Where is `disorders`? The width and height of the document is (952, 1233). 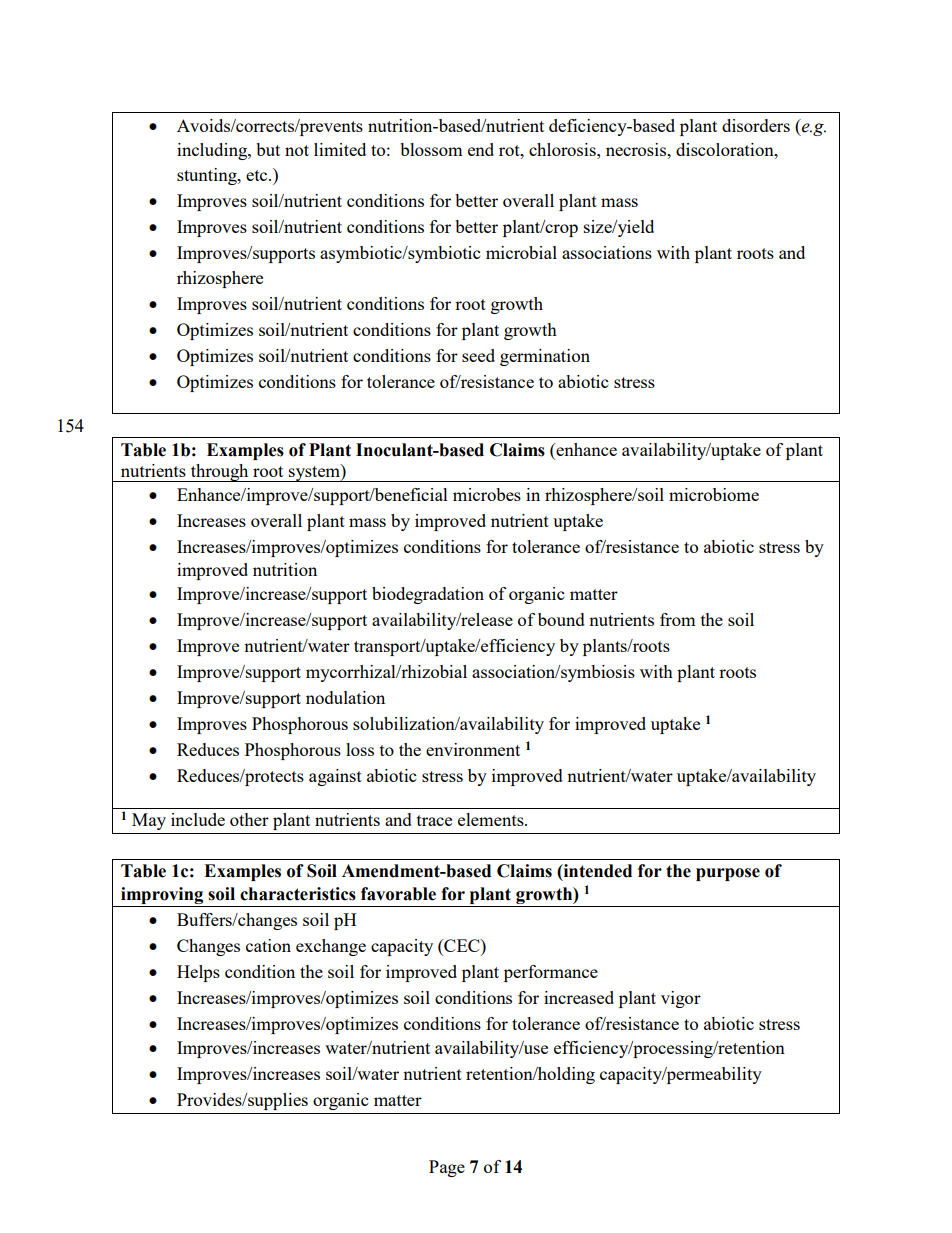
disorders is located at coordinates (756, 125).
